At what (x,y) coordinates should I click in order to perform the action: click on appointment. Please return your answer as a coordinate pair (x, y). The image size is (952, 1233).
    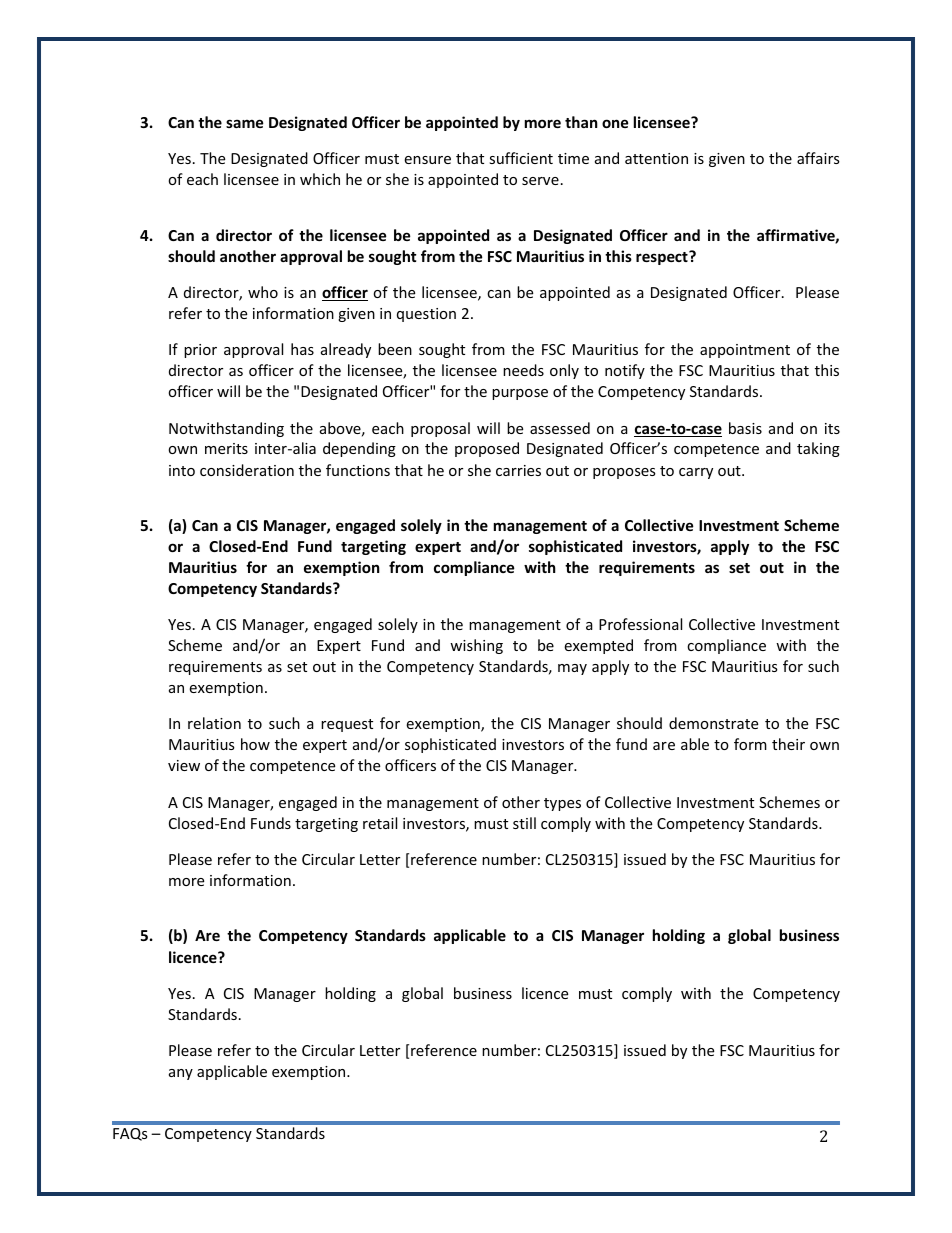
    Looking at the image, I should click on (745, 351).
